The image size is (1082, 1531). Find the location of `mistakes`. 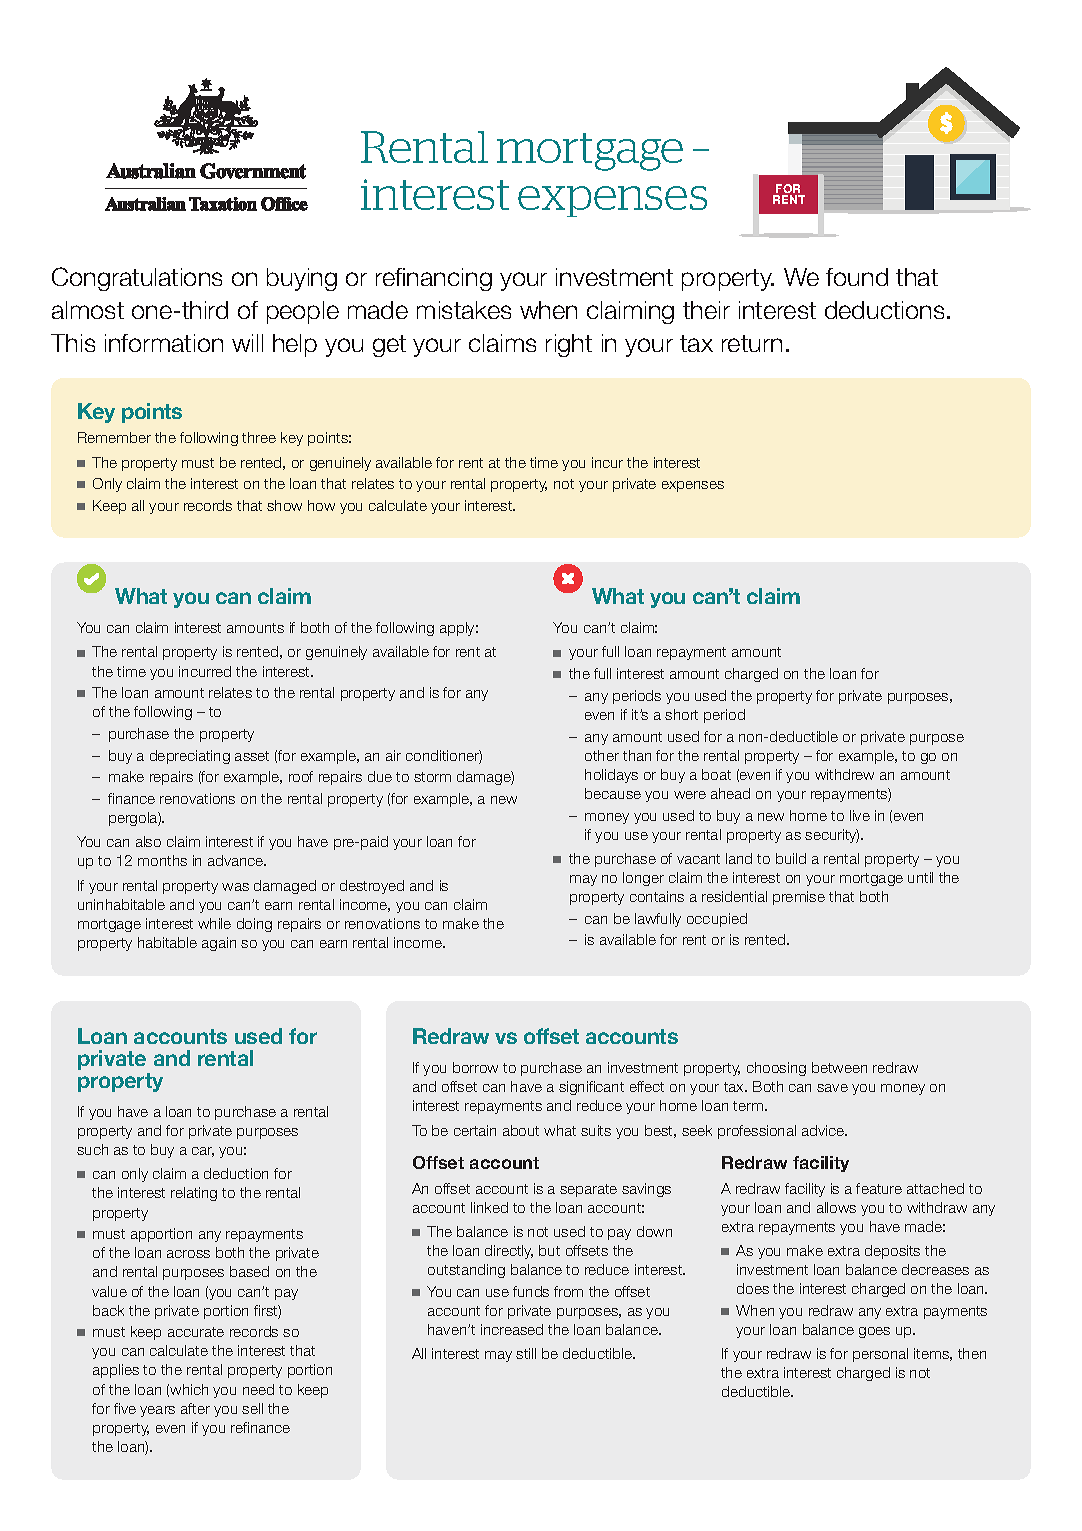

mistakes is located at coordinates (464, 310).
